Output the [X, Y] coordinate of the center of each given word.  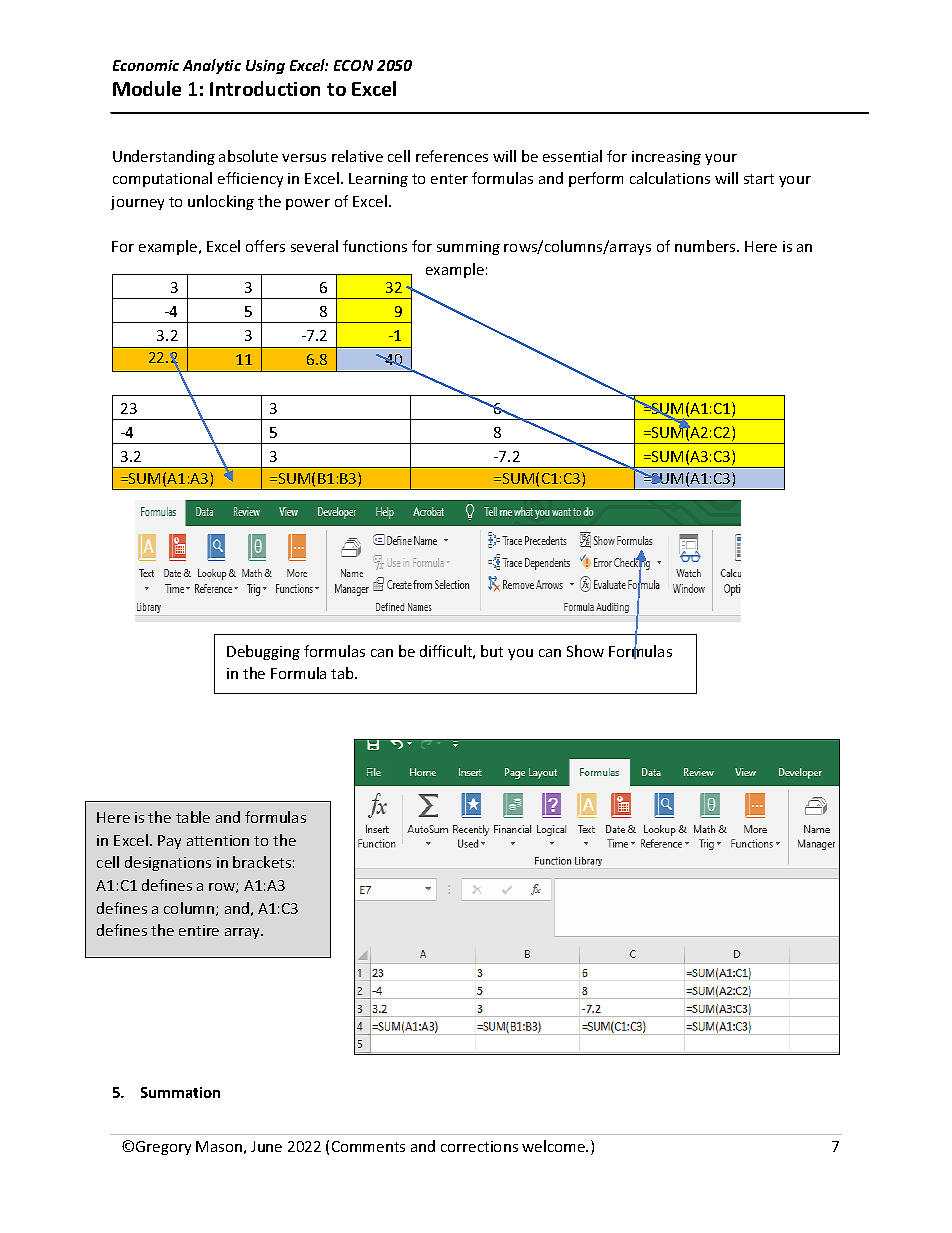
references [452, 156]
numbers [706, 246]
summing [468, 248]
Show [585, 651]
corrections [479, 1146]
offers [265, 246]
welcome [554, 1146]
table [193, 817]
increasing [666, 158]
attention [218, 840]
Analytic [212, 66]
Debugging [263, 652]
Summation [180, 1092]
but [492, 651]
